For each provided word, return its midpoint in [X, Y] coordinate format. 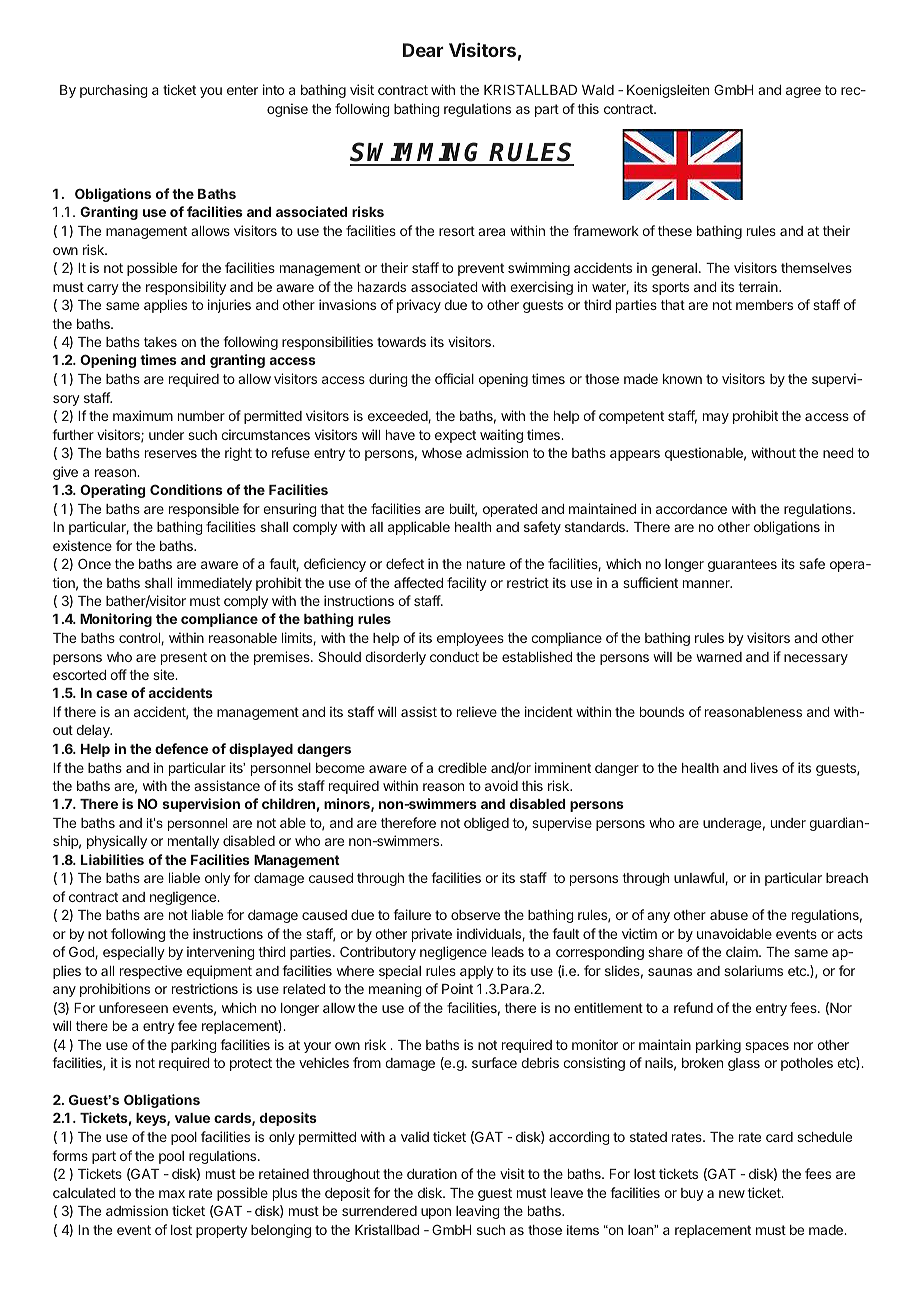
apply [477, 972]
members [764, 305]
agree [803, 92]
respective [151, 972]
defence [181, 748]
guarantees [742, 565]
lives [764, 767]
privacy [419, 306]
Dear [423, 50]
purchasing [114, 91]
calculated [84, 1193]
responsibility [186, 288]
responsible [204, 510]
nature [486, 564]
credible [462, 767]
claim [743, 951]
